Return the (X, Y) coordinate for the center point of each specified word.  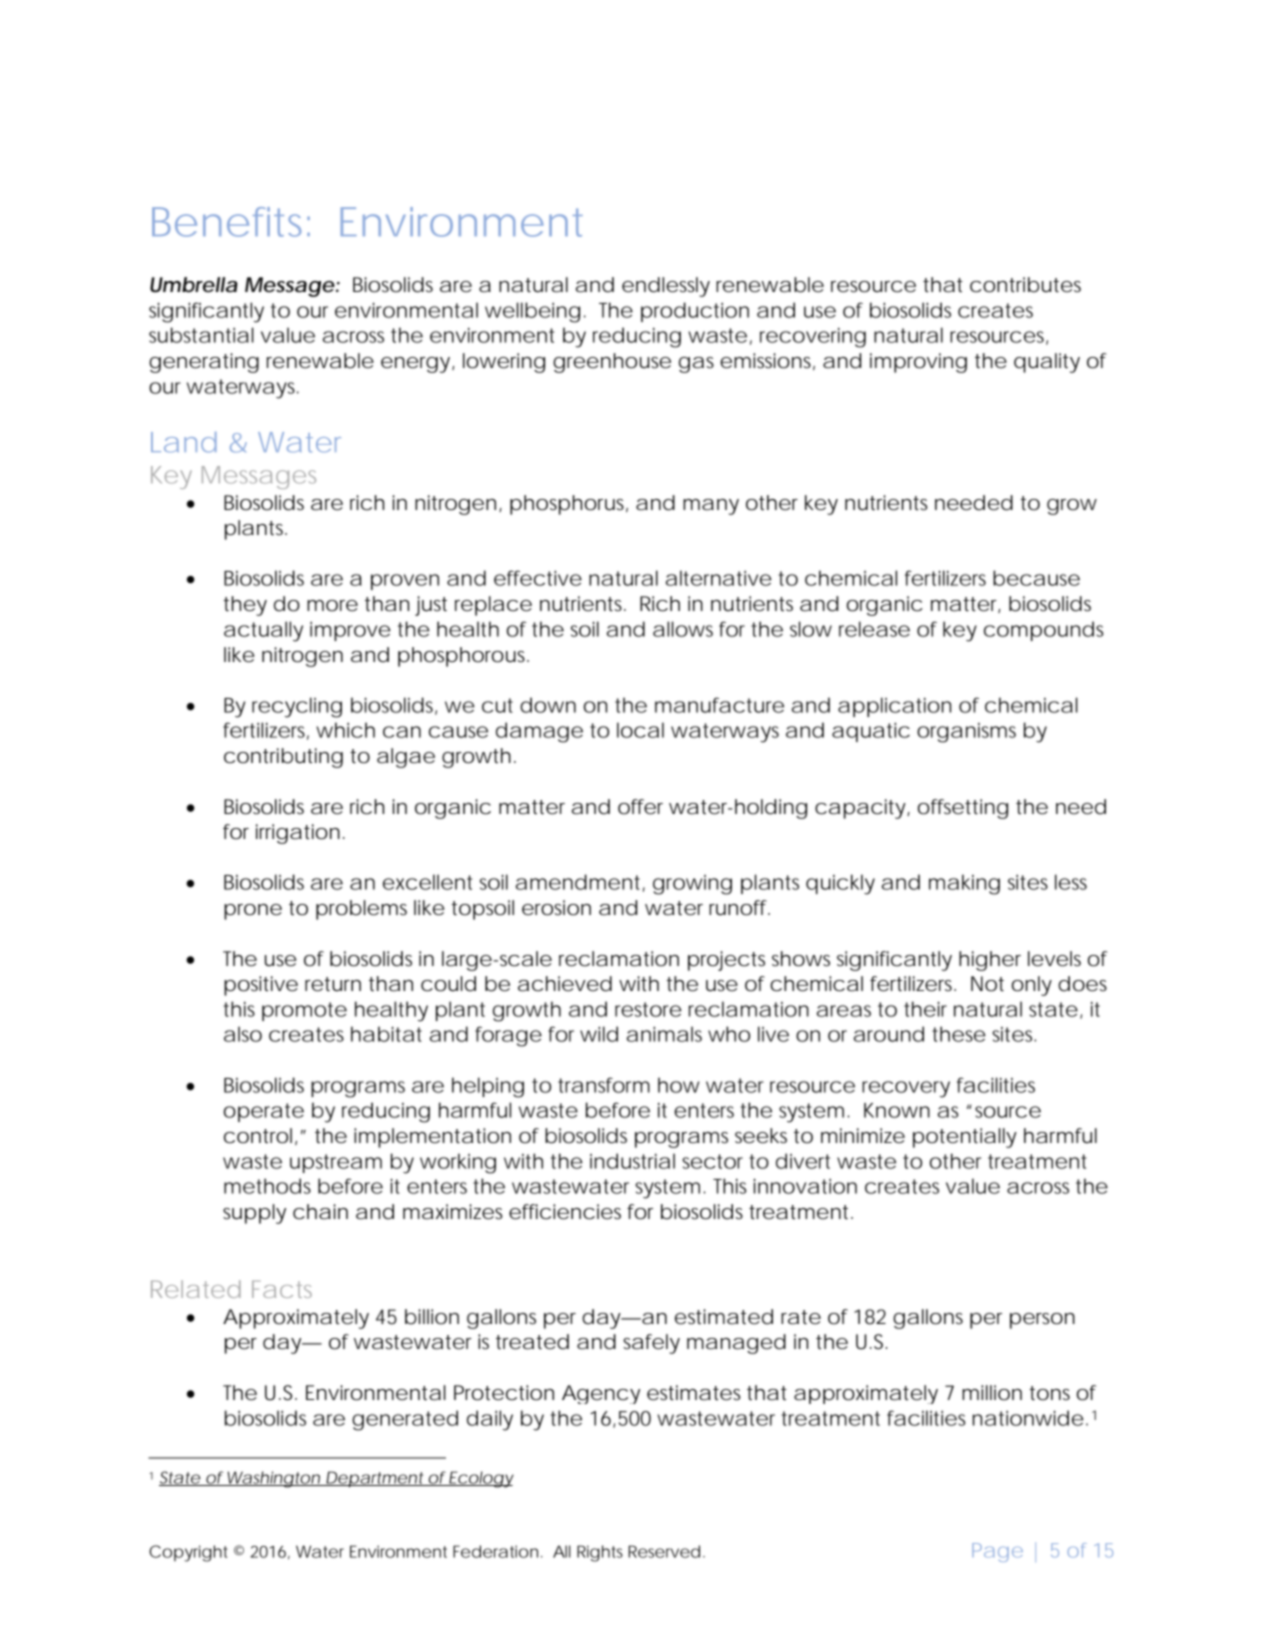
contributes (1025, 285)
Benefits (231, 222)
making (964, 884)
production (695, 312)
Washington (274, 1479)
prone (253, 912)
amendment (580, 883)
